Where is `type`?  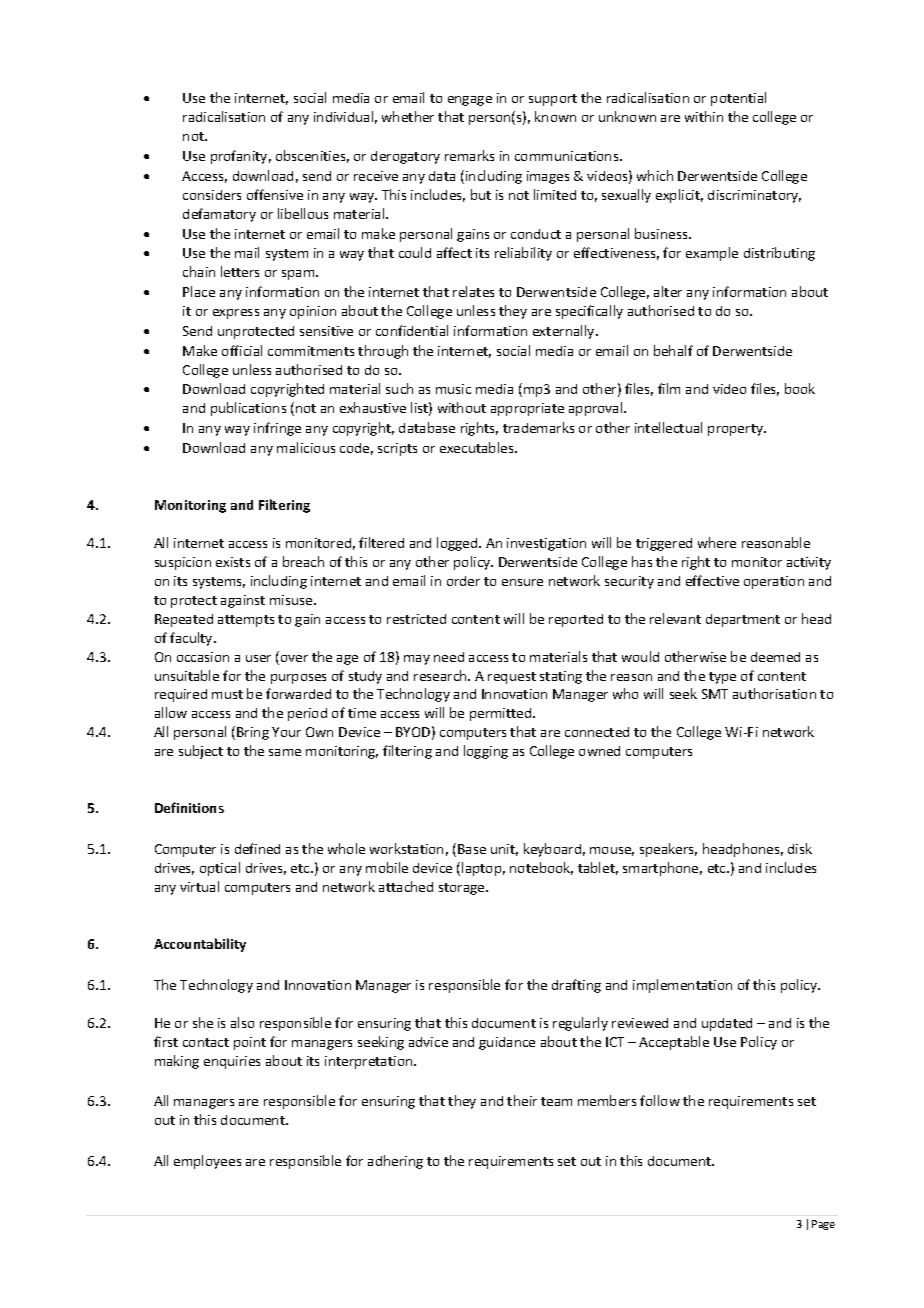
type is located at coordinates (722, 678).
